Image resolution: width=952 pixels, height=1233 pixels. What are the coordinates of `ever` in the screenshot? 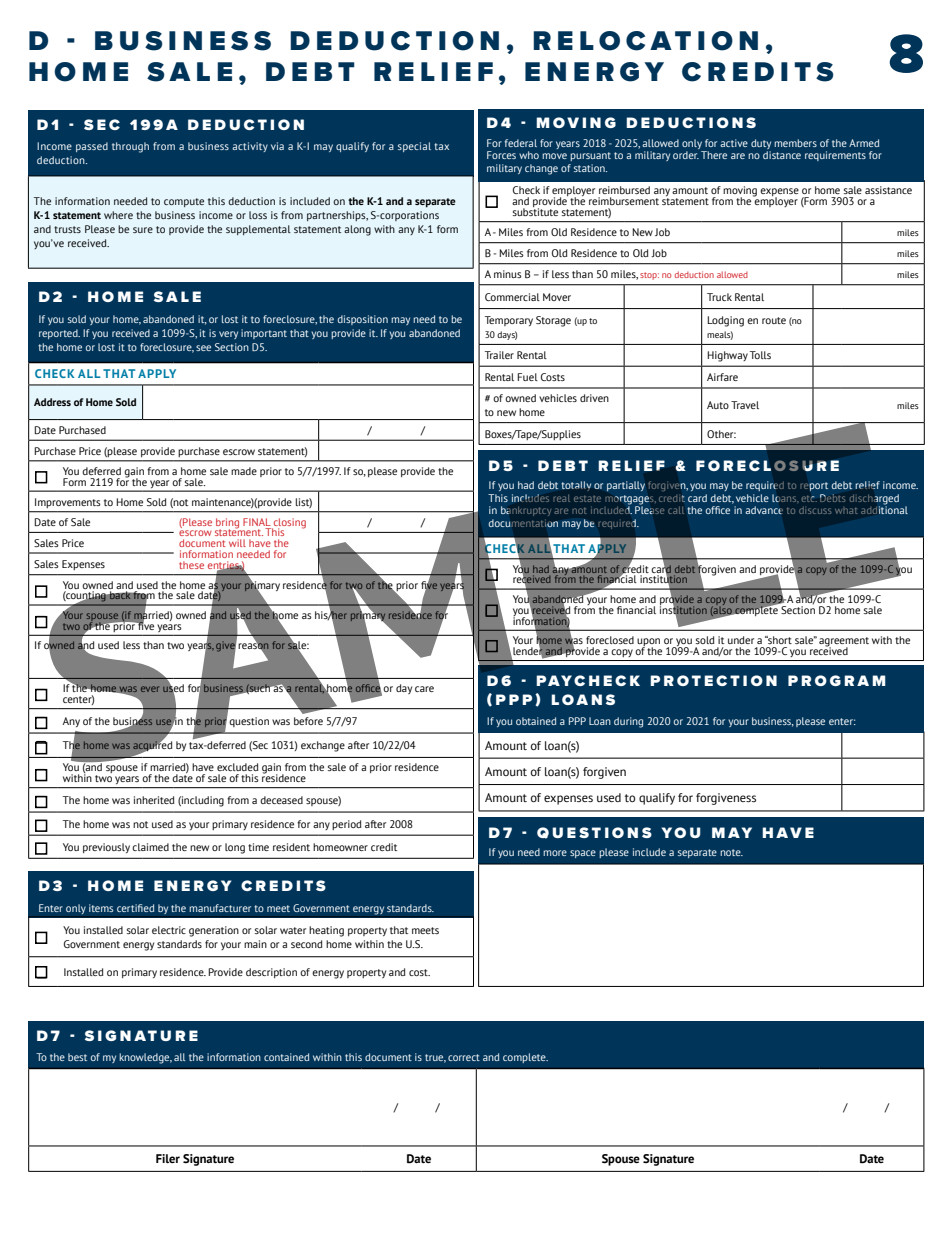 It's located at (150, 689).
